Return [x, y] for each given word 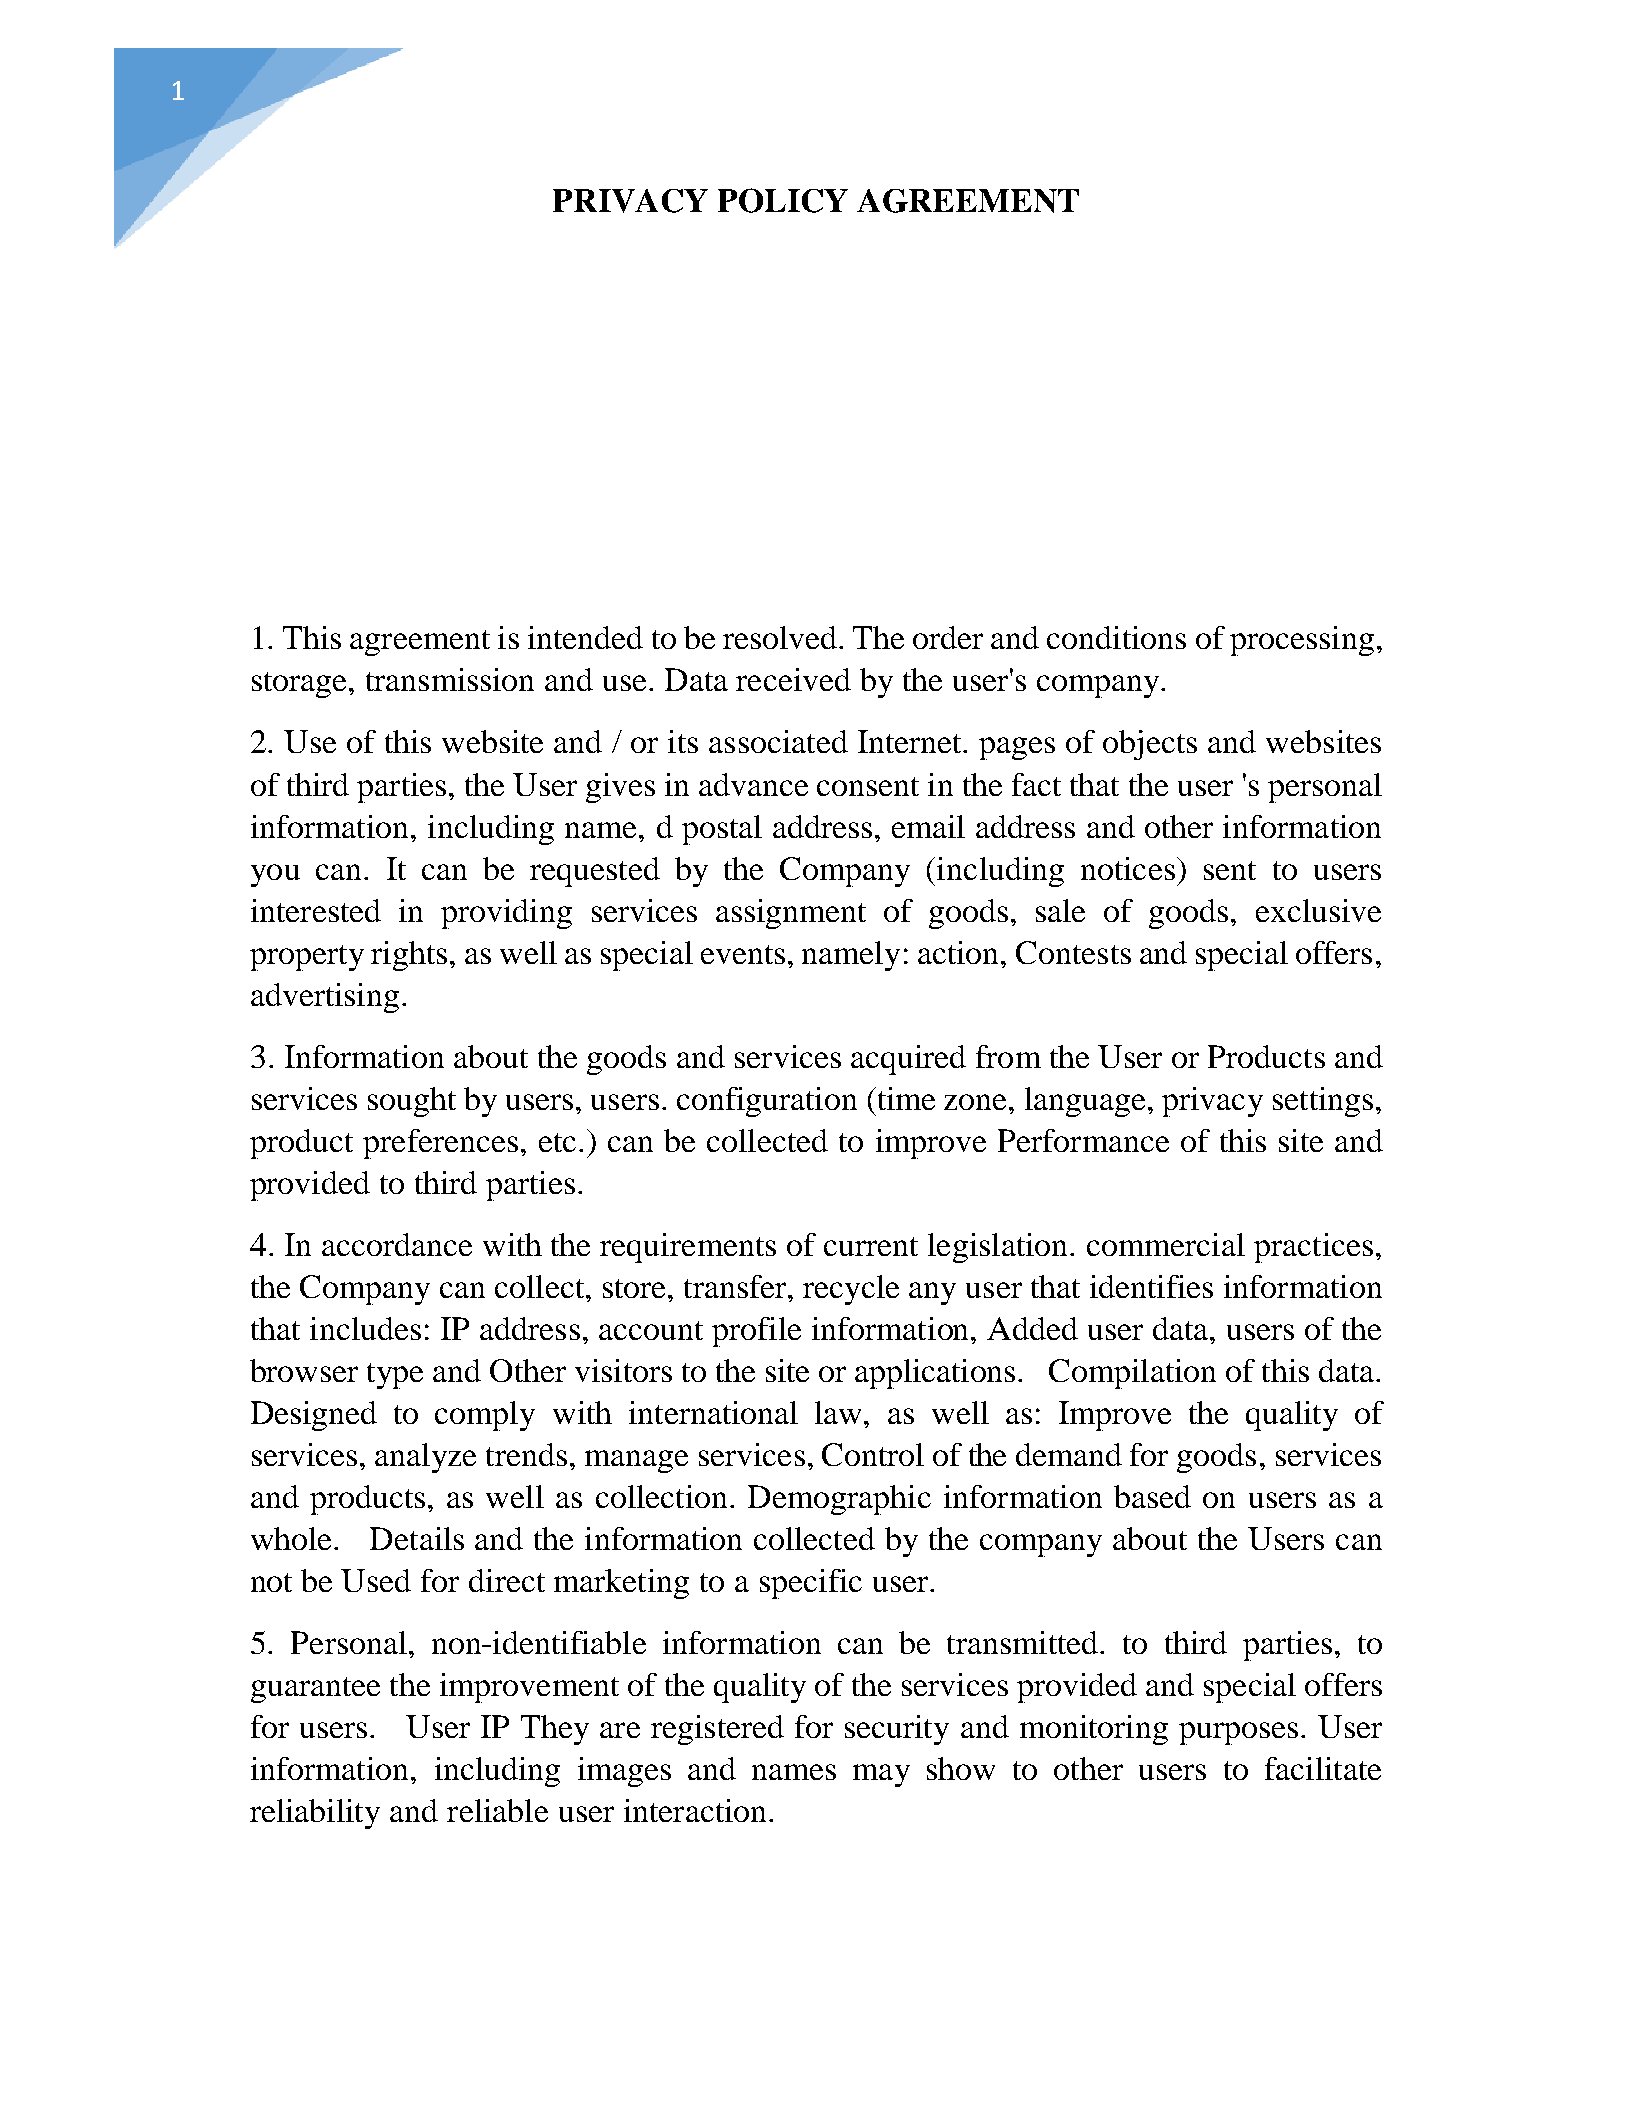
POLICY [783, 200]
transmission [450, 679]
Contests [1073, 952]
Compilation [1132, 1374]
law [840, 1412]
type [395, 1376]
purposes [1238, 1733]
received [793, 679]
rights [409, 956]
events [743, 954]
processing [1302, 641]
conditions [1116, 637]
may [881, 1775]
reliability [315, 1814]
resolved [781, 637]
